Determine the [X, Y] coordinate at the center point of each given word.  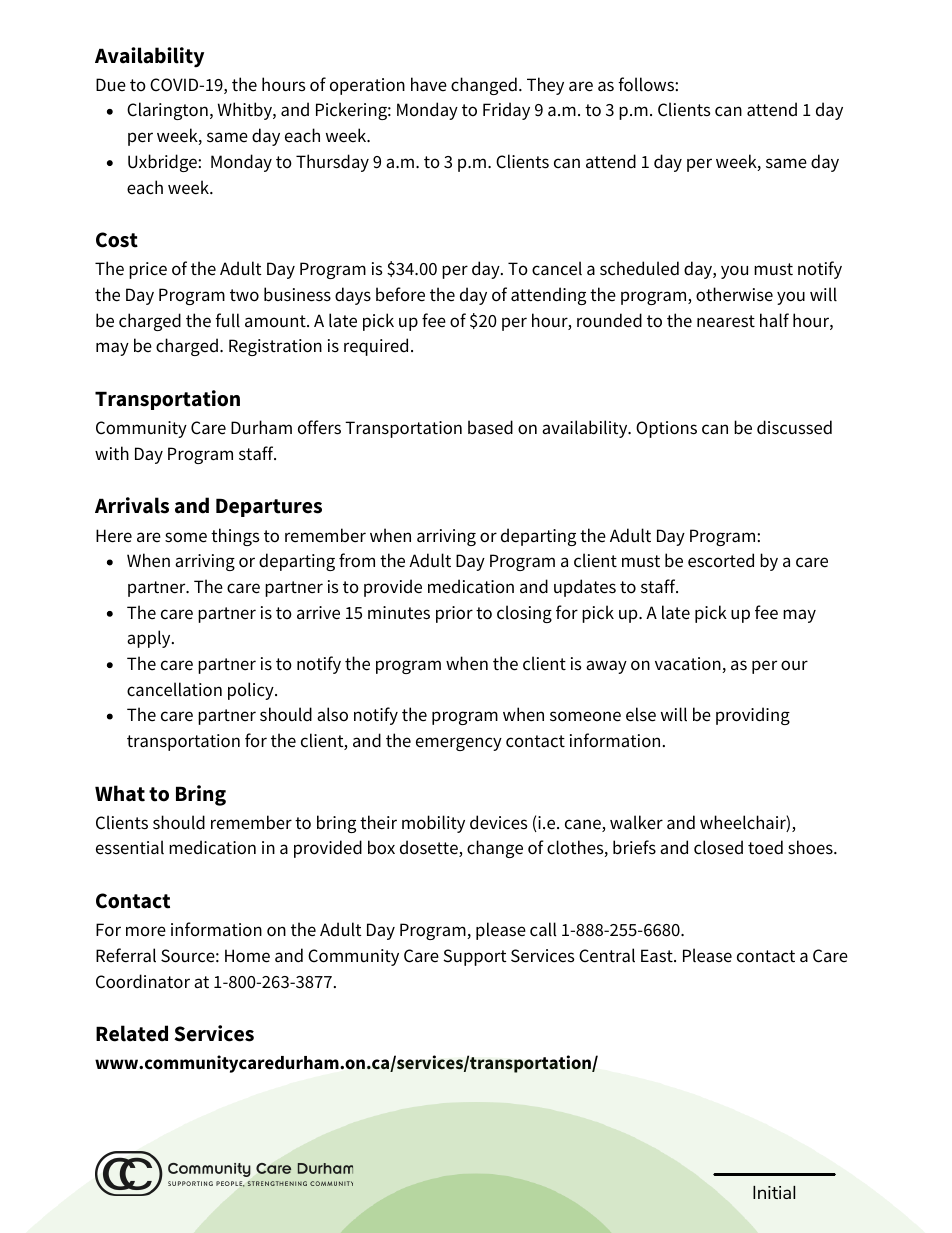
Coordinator [143, 981]
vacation [689, 665]
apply [150, 639]
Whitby [246, 111]
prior [454, 614]
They [545, 86]
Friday [506, 111]
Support [475, 957]
